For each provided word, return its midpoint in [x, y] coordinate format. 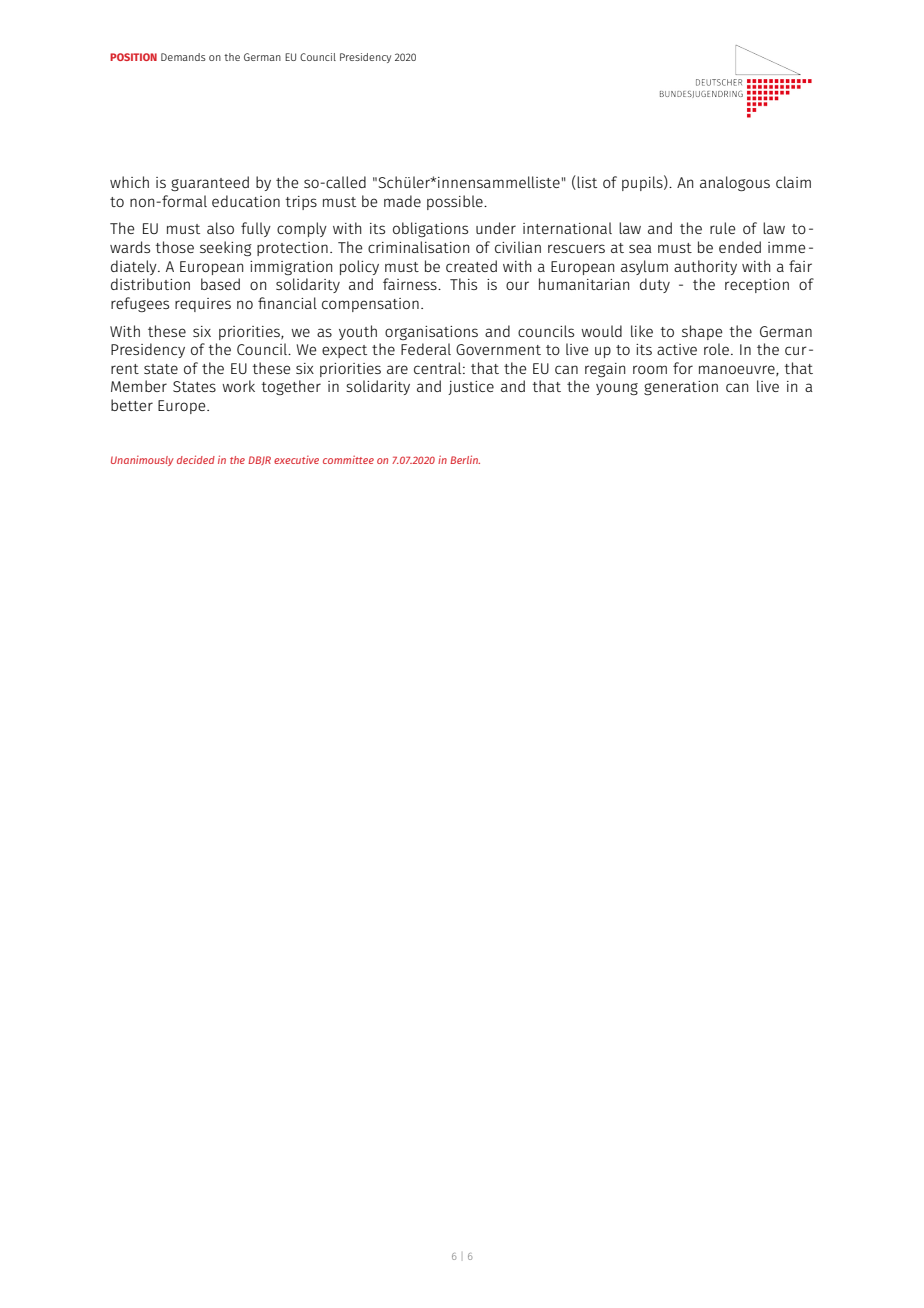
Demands [183, 57]
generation [681, 388]
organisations [431, 333]
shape [702, 332]
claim [793, 182]
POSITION [133, 57]
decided [196, 459]
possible [456, 202]
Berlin [465, 459]
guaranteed [210, 183]
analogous [735, 183]
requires [203, 305]
